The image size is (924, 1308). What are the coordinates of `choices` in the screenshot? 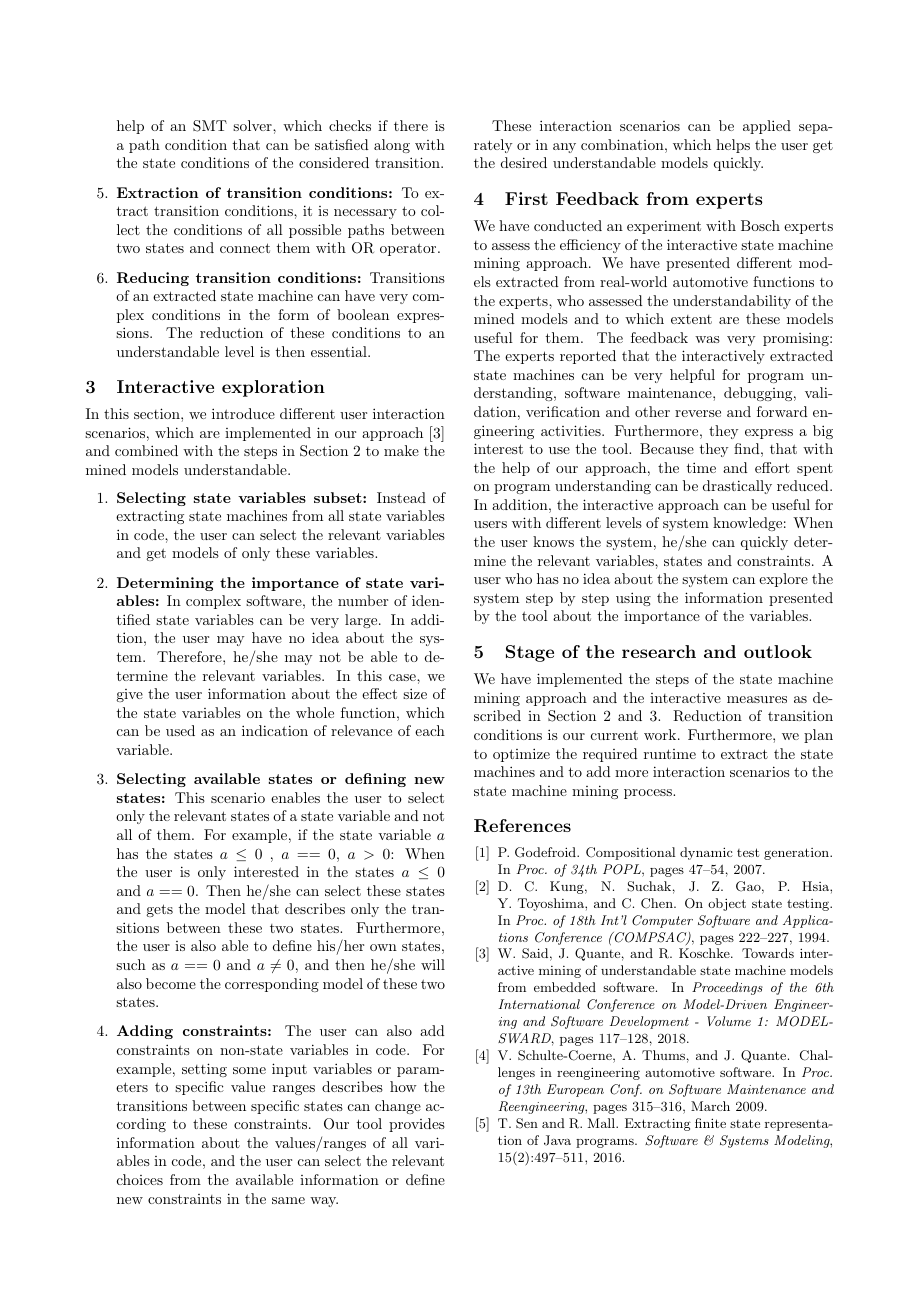 It's located at (140, 1179).
